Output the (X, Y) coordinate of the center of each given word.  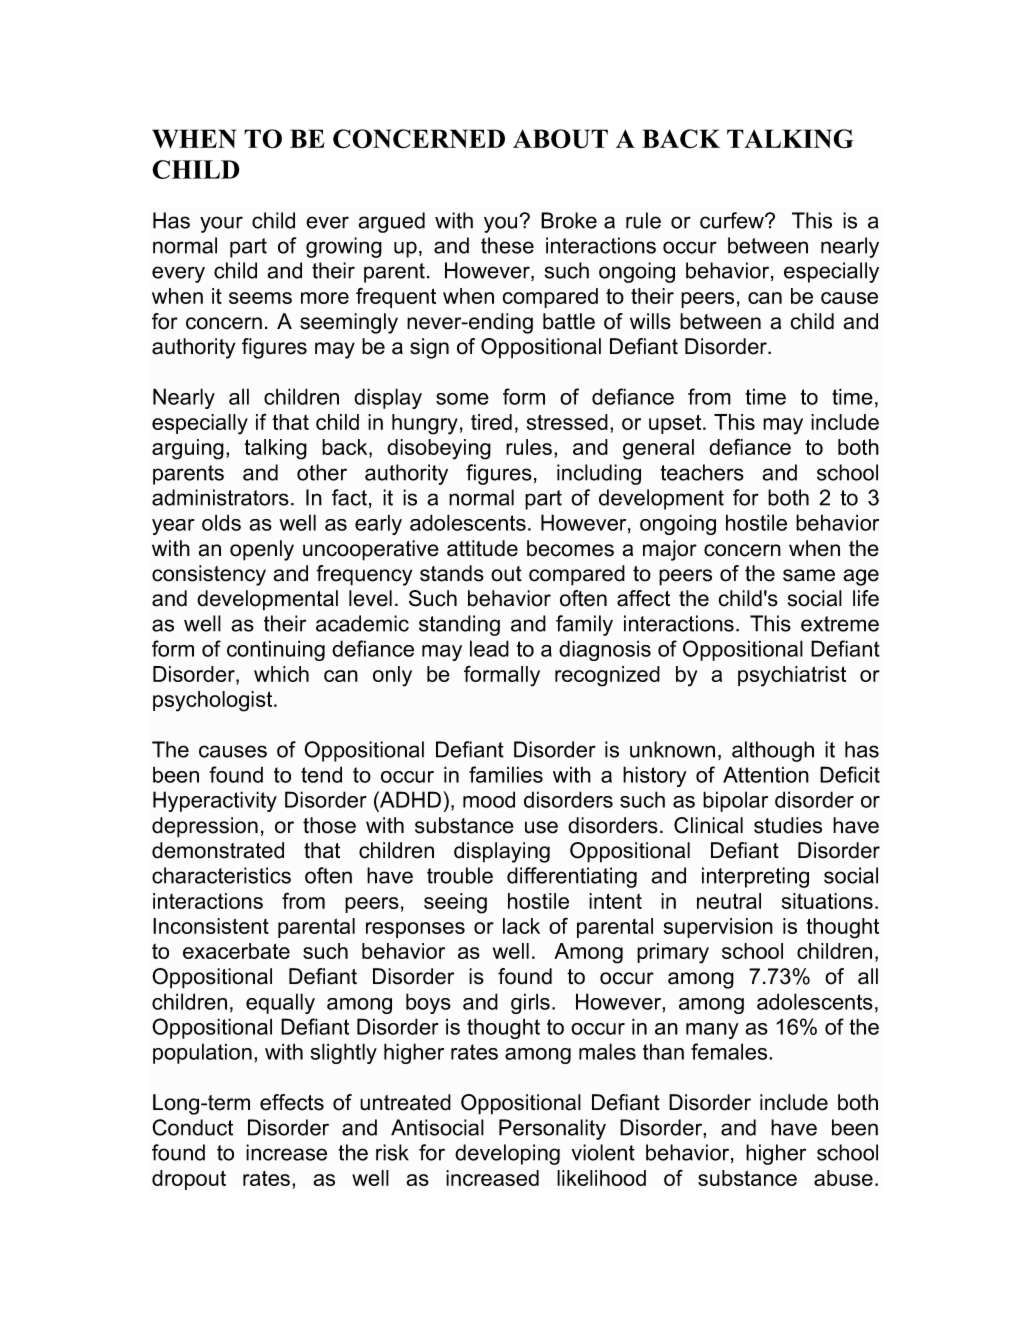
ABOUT (560, 139)
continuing (276, 650)
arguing (188, 449)
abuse (843, 1178)
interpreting (755, 877)
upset (676, 424)
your (221, 224)
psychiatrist (792, 676)
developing (507, 1154)
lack (521, 926)
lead (489, 648)
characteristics (221, 875)
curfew (733, 220)
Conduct (192, 1127)
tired (491, 422)
